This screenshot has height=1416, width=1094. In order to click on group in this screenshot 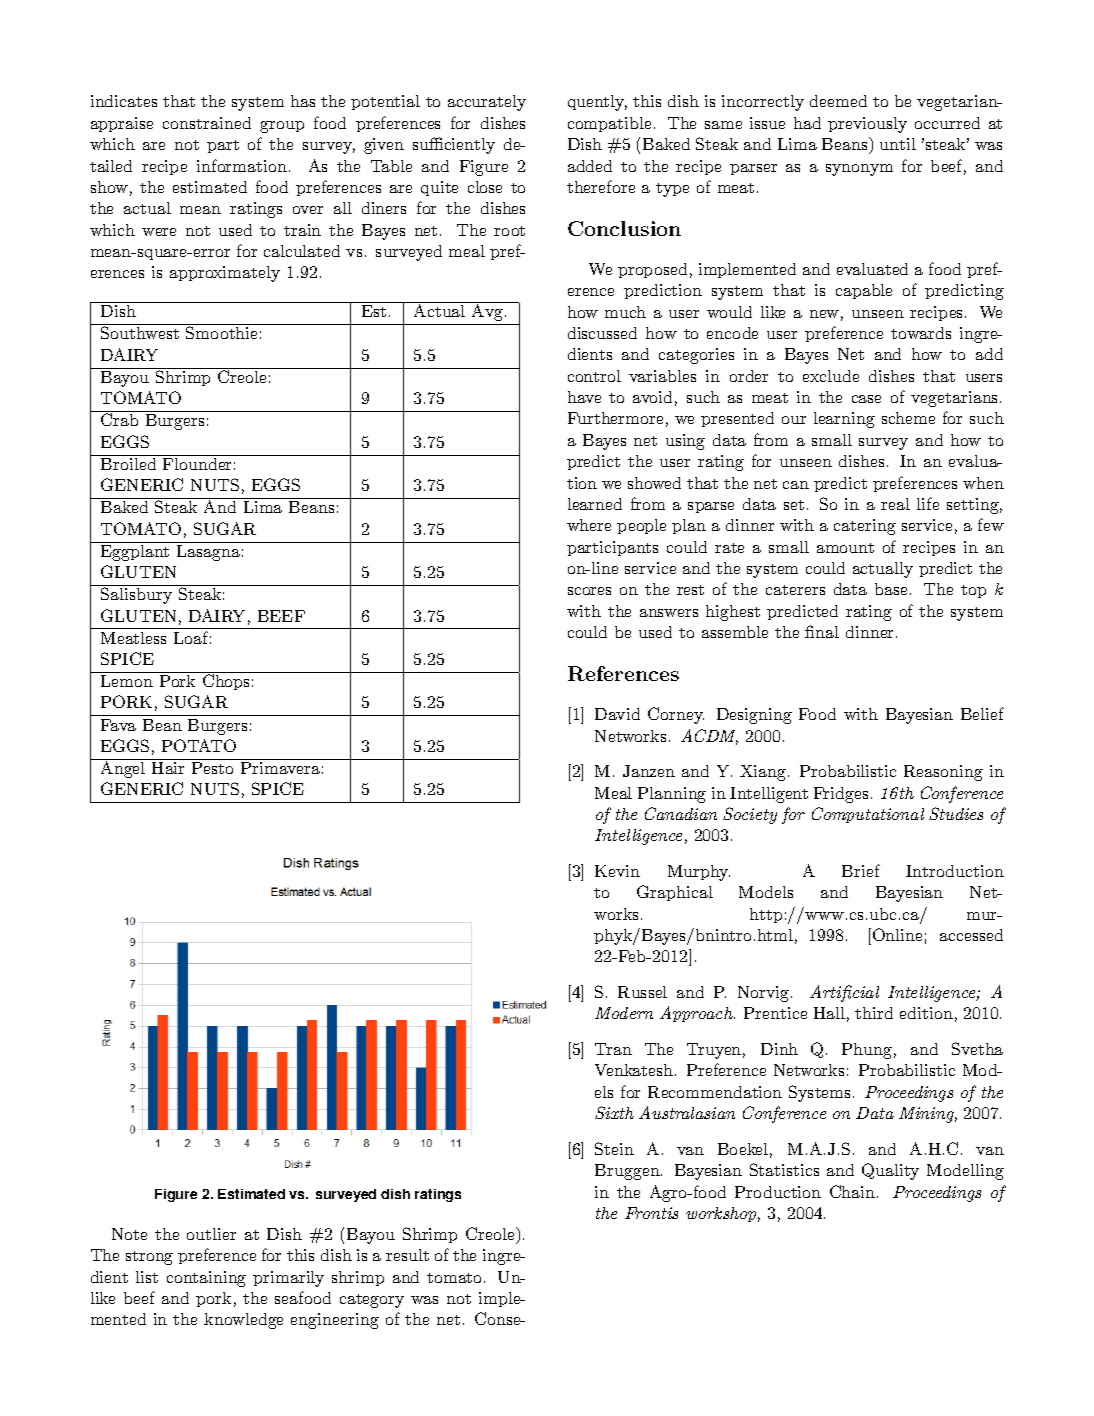, I will do `click(282, 127)`.
